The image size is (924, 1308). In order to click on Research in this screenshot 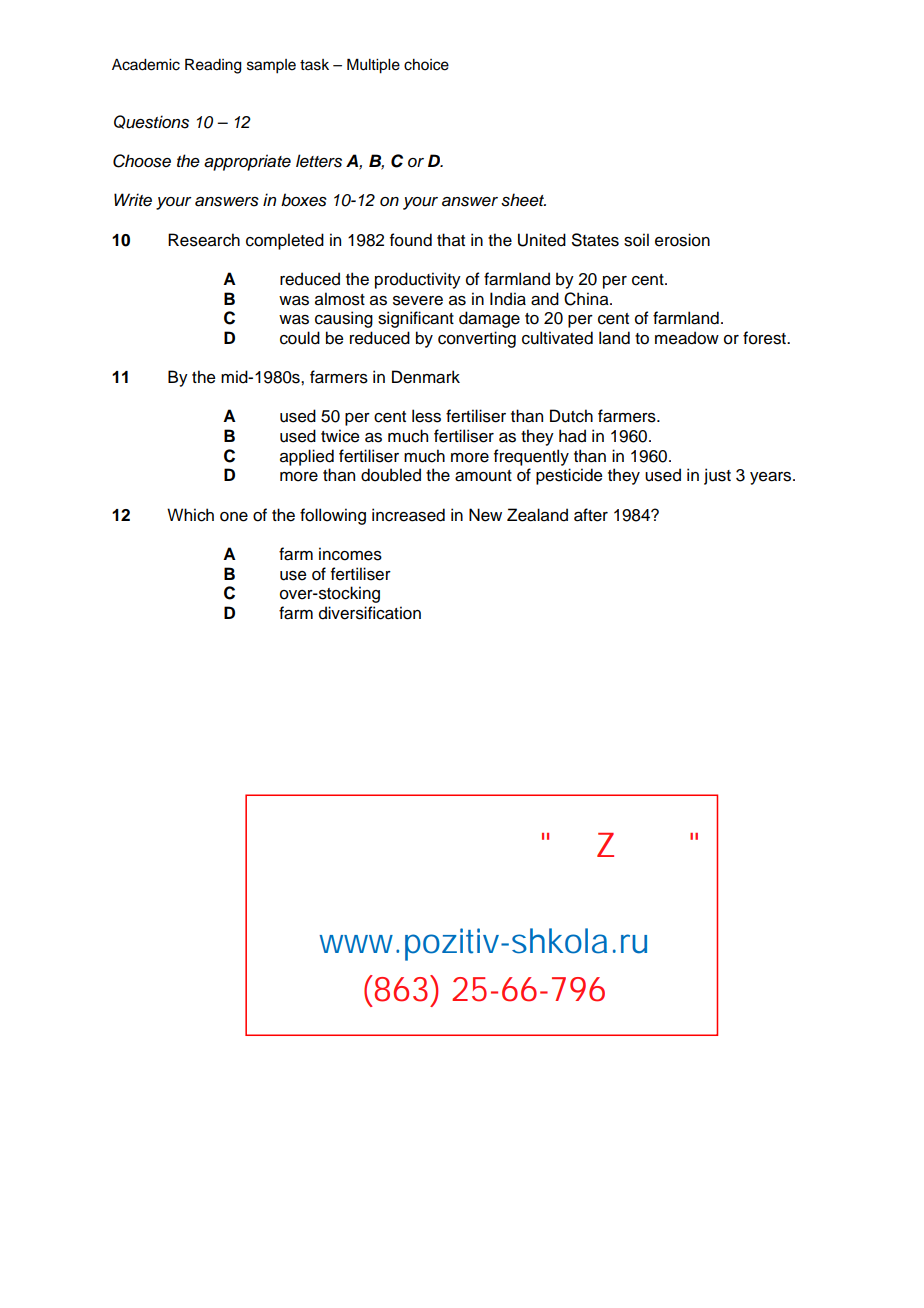, I will do `click(204, 240)`.
